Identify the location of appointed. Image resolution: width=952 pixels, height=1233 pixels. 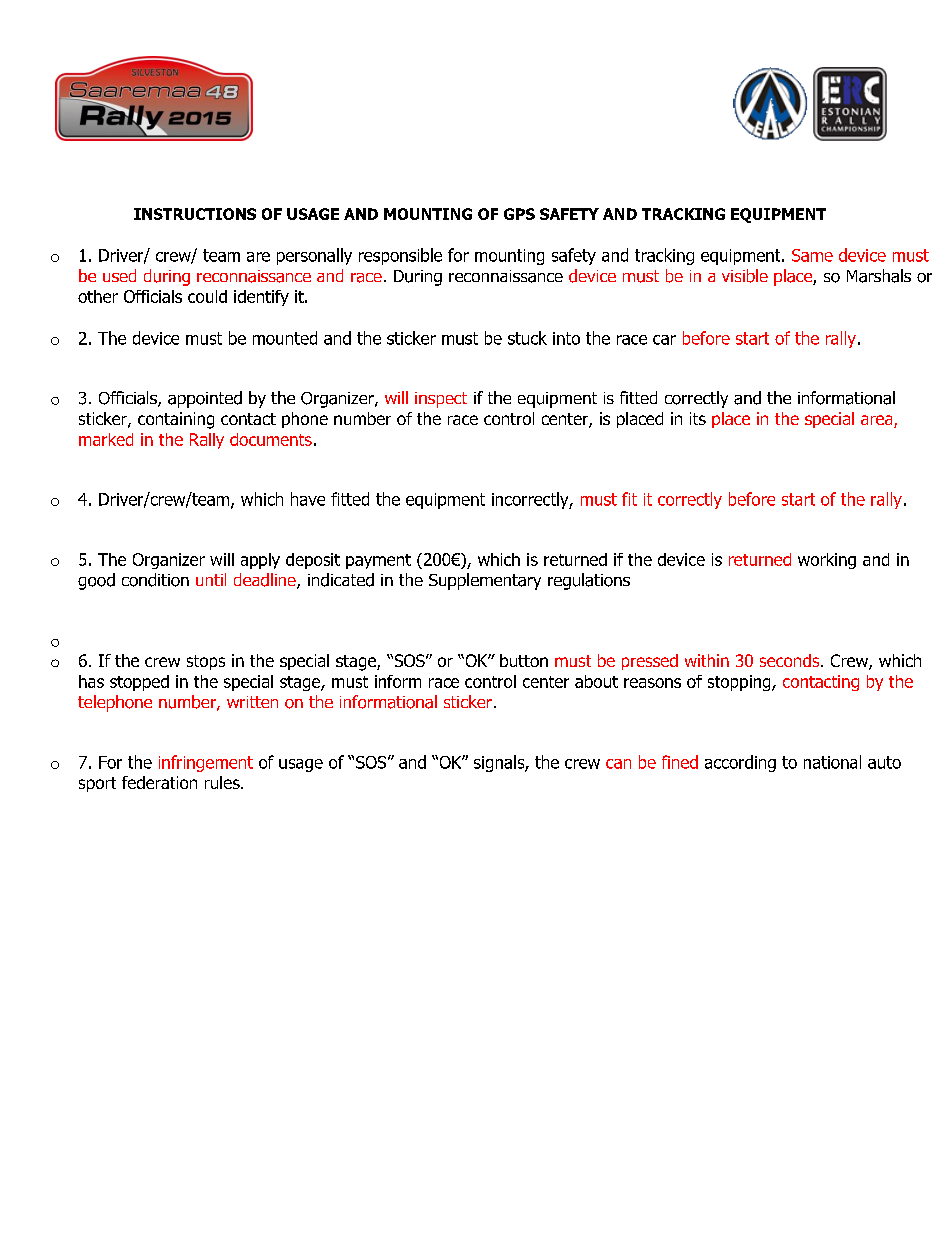
(205, 399).
